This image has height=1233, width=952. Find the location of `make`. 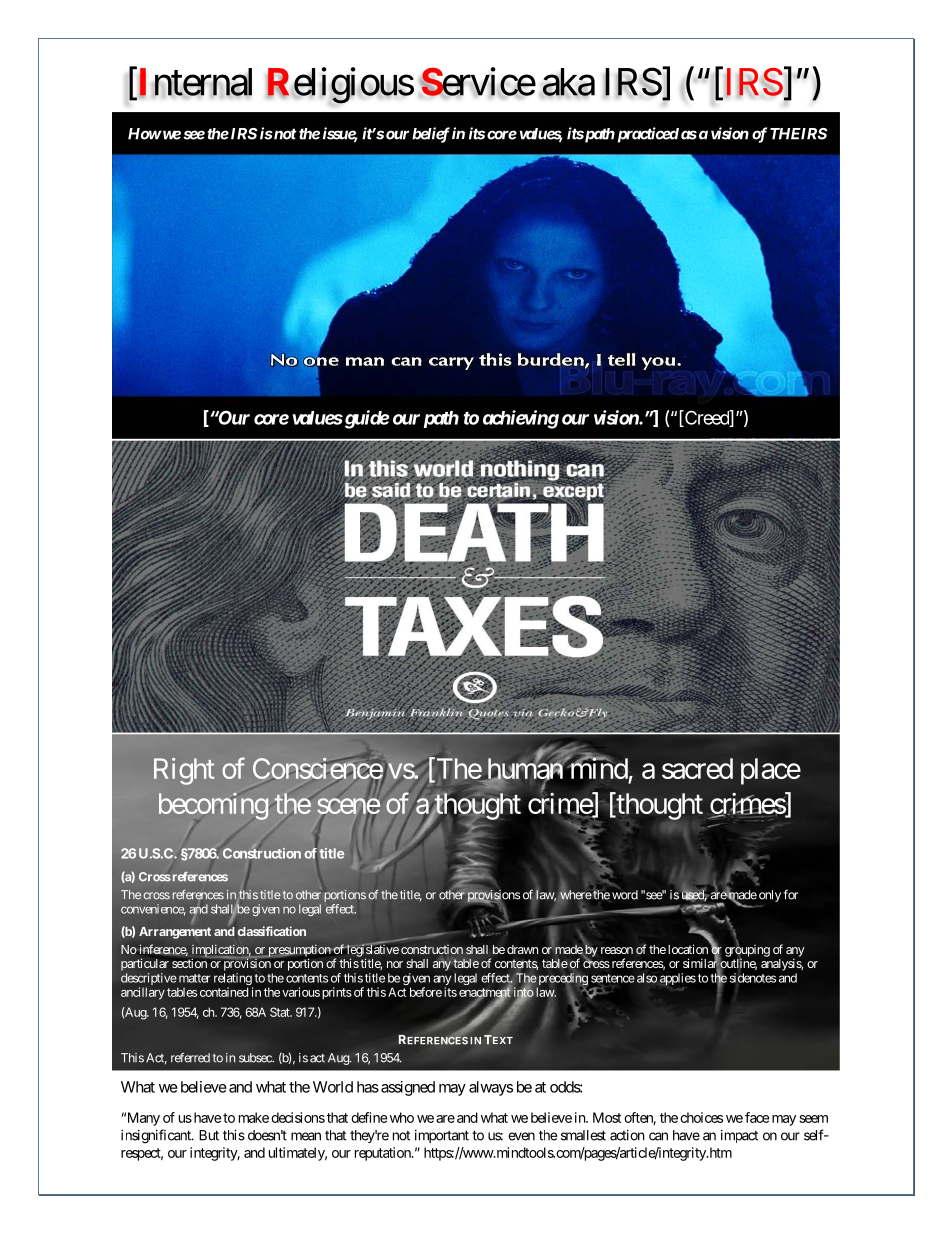

make is located at coordinates (254, 1117).
